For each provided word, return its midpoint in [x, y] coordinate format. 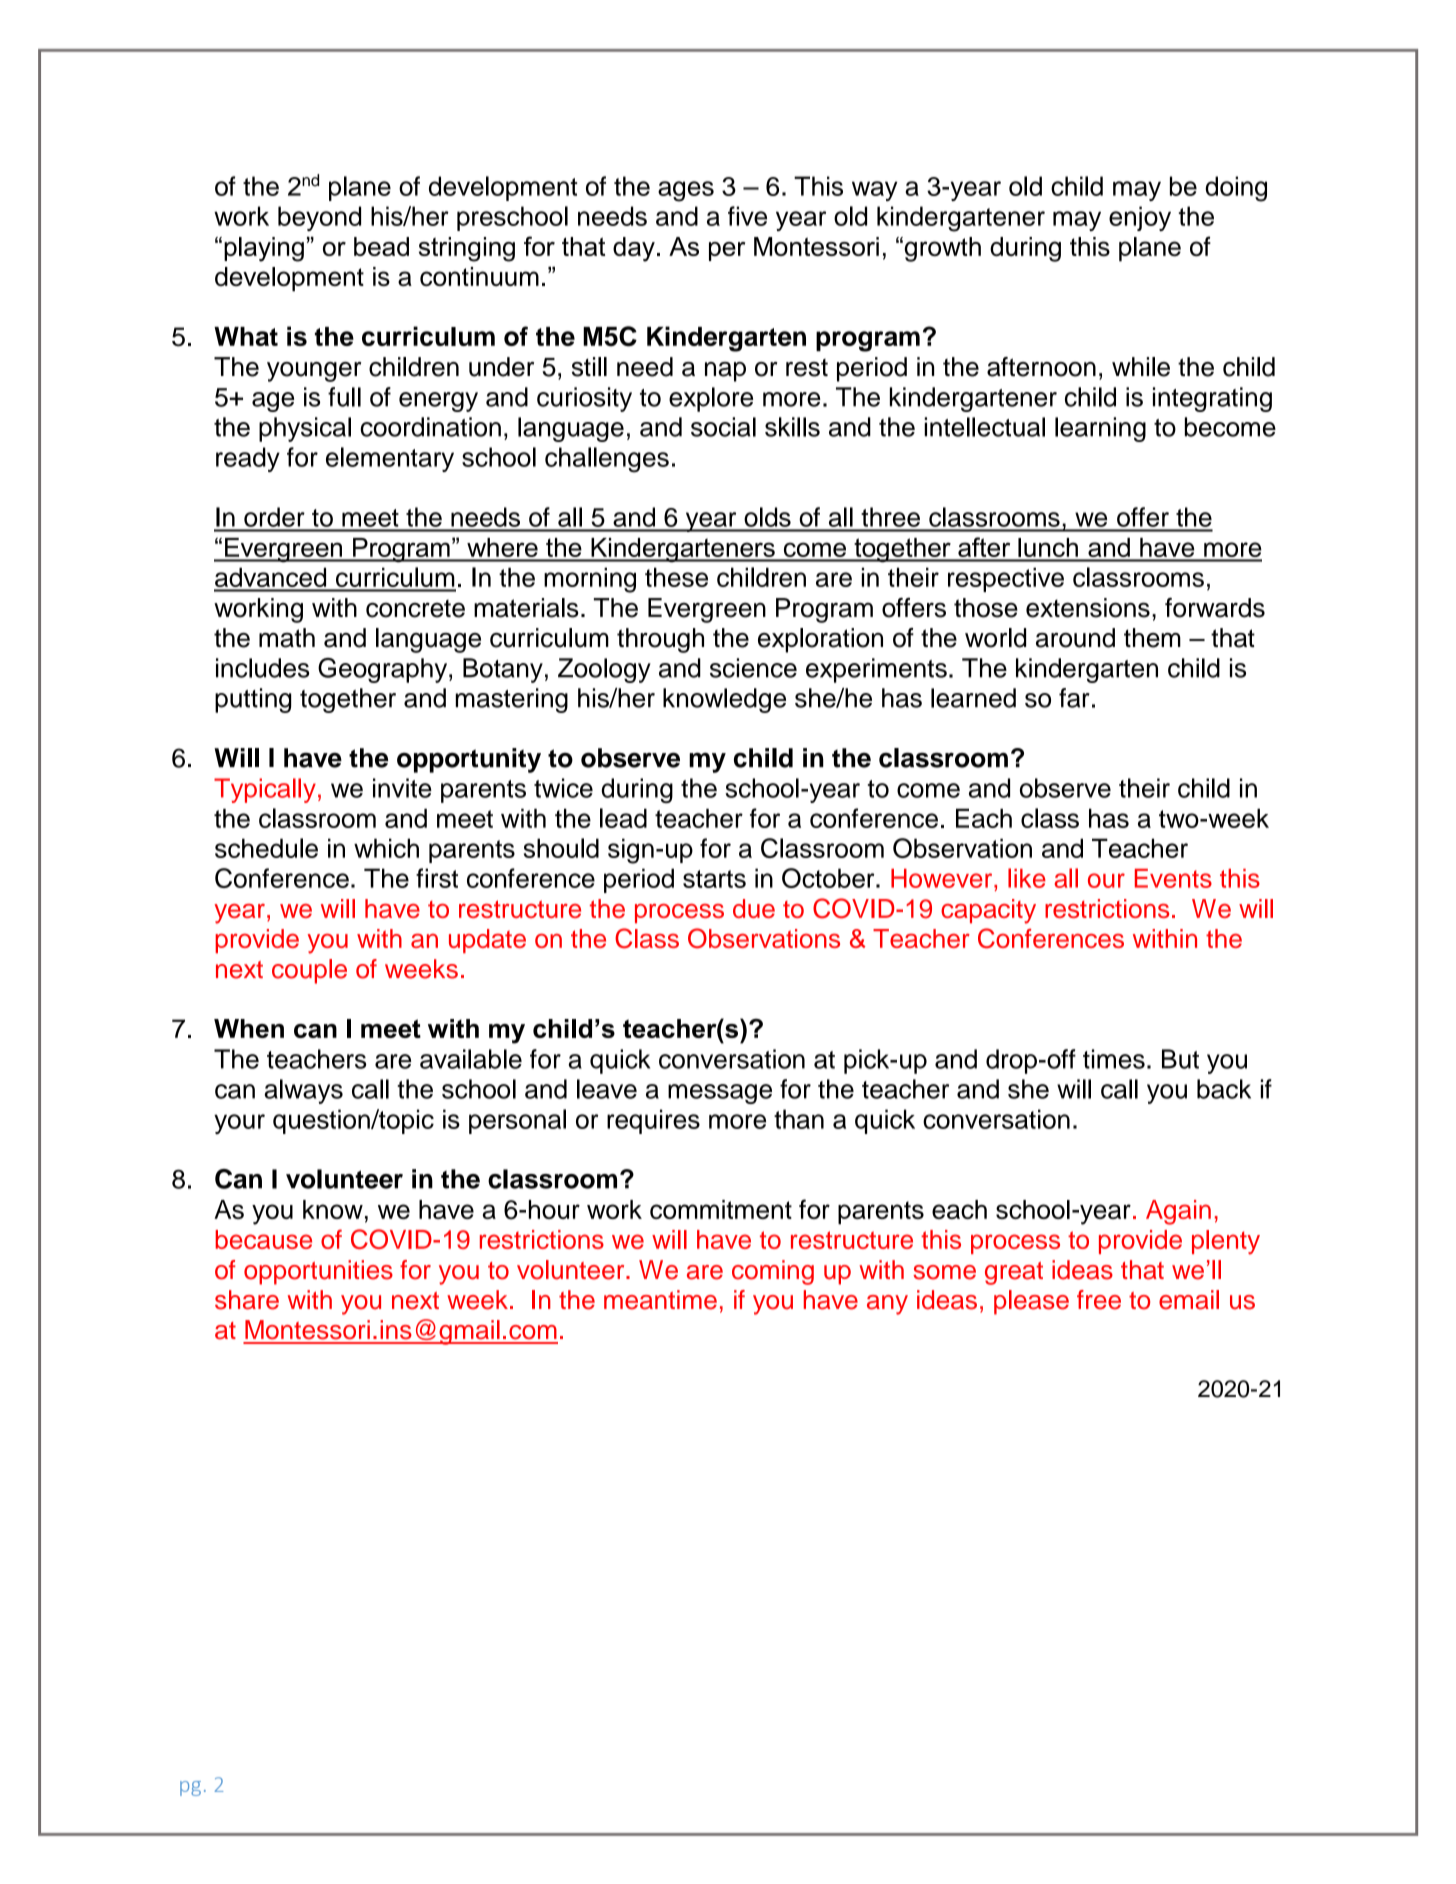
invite [402, 788]
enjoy [1140, 218]
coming [773, 1272]
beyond [319, 218]
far [1074, 698]
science [753, 668]
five [747, 216]
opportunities [318, 1272]
